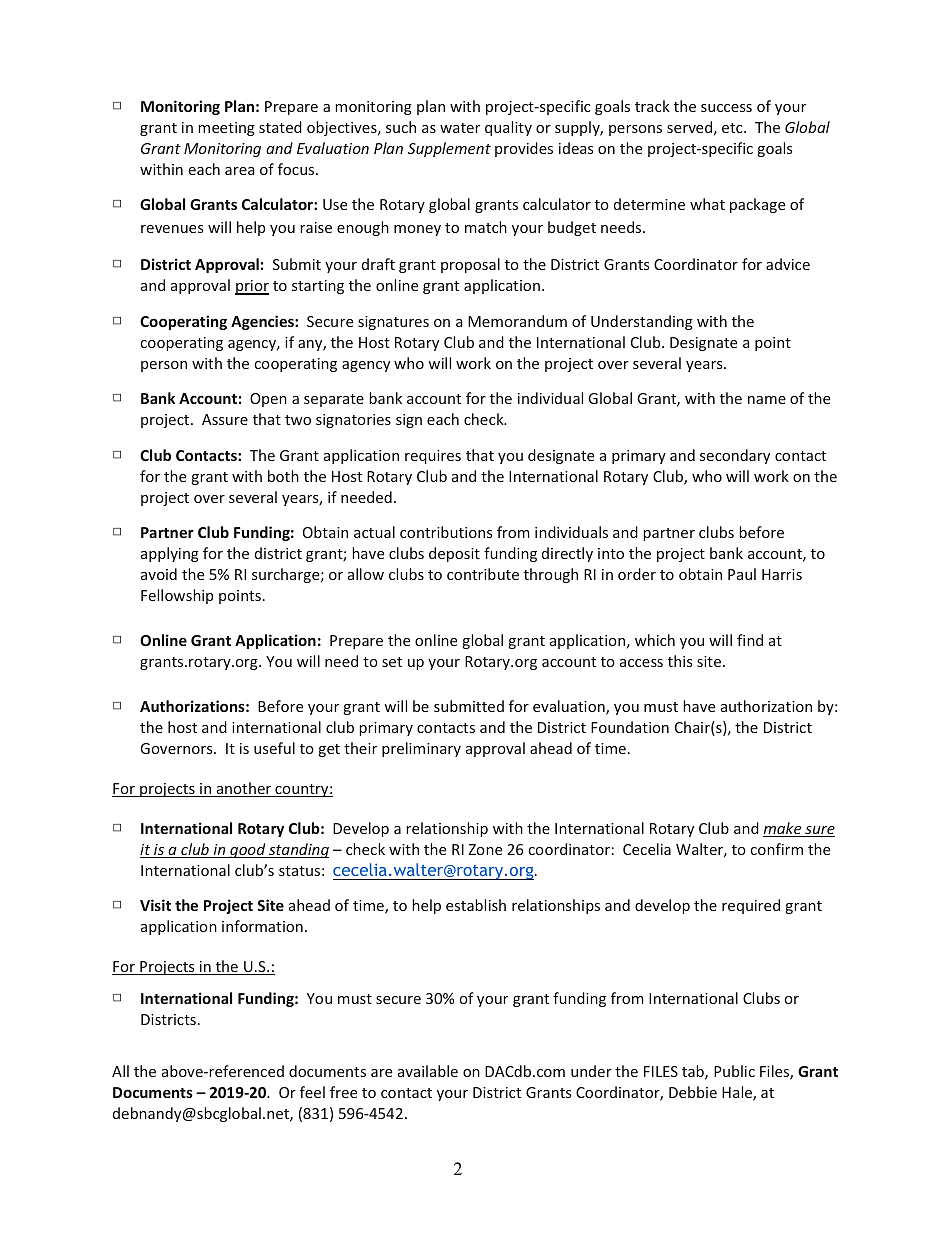  I want to click on useful, so click(274, 748).
